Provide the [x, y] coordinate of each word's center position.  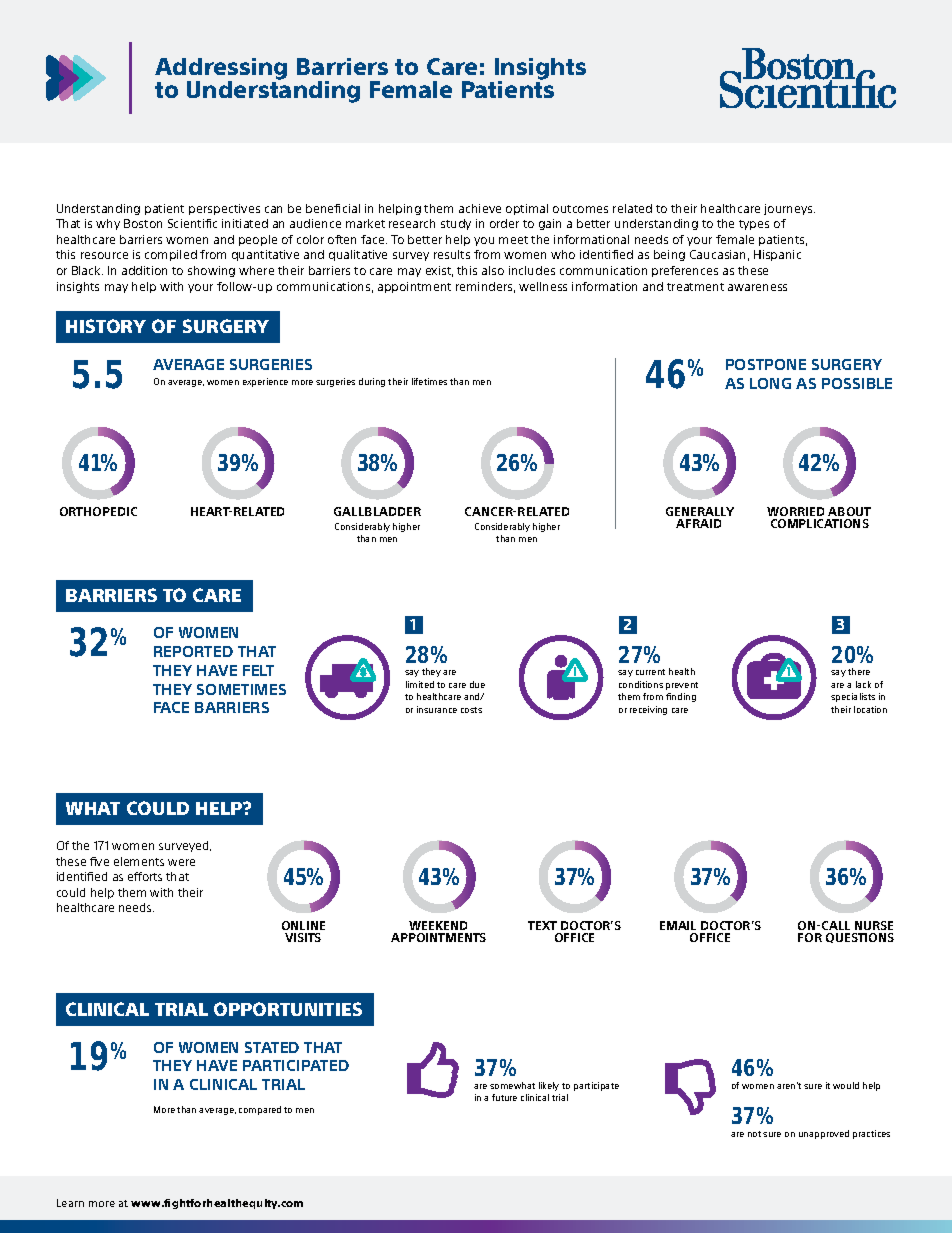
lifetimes [429, 381]
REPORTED [193, 651]
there [859, 671]
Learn [70, 1203]
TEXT [542, 925]
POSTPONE [766, 364]
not [754, 1134]
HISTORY [106, 326]
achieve [480, 208]
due [477, 684]
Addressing [221, 70]
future [504, 1097]
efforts [145, 876]
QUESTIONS [860, 938]
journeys [789, 209]
